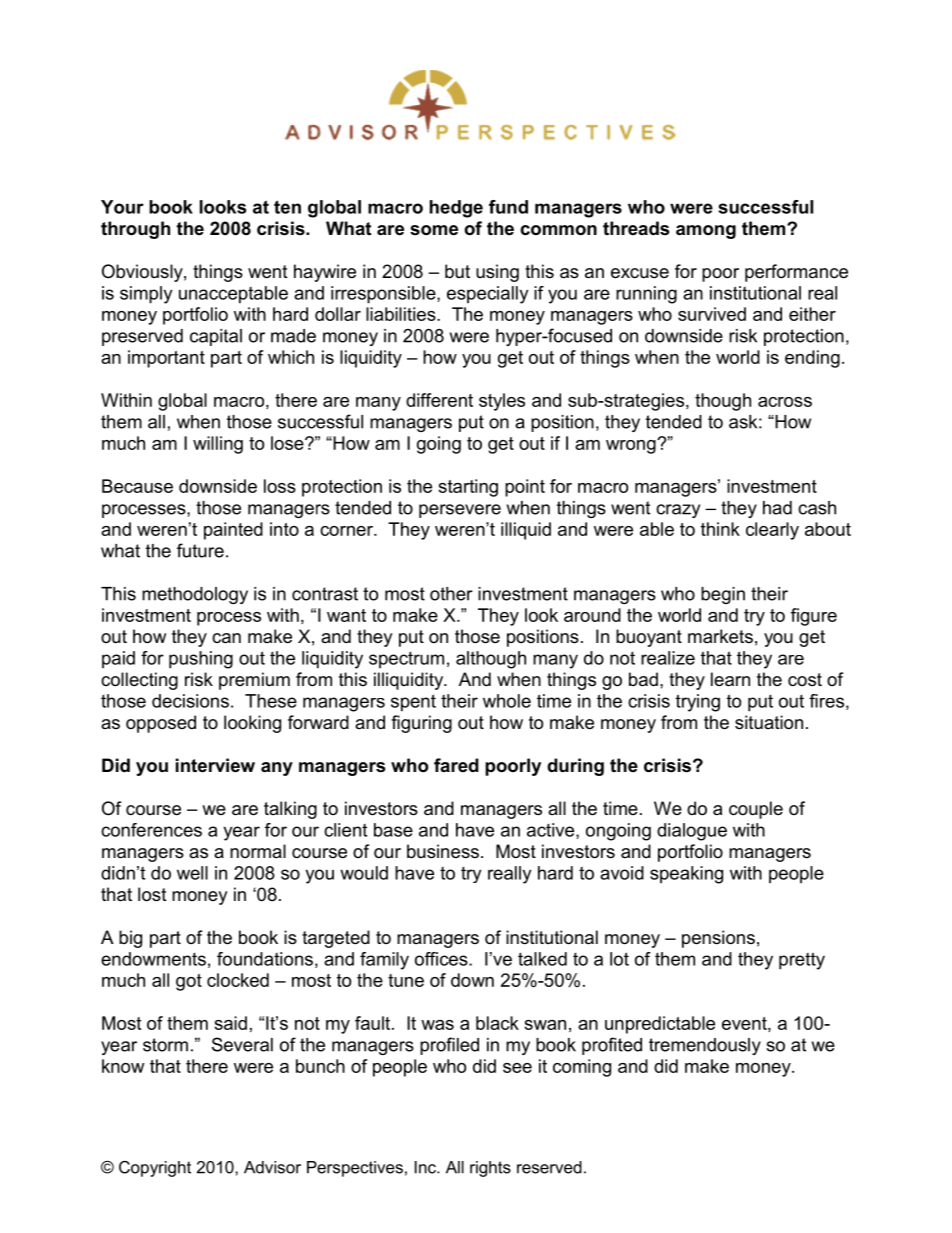 The width and height of the page is (952, 1233). What do you see at coordinates (200, 550) in the page?
I see `future` at bounding box center [200, 550].
